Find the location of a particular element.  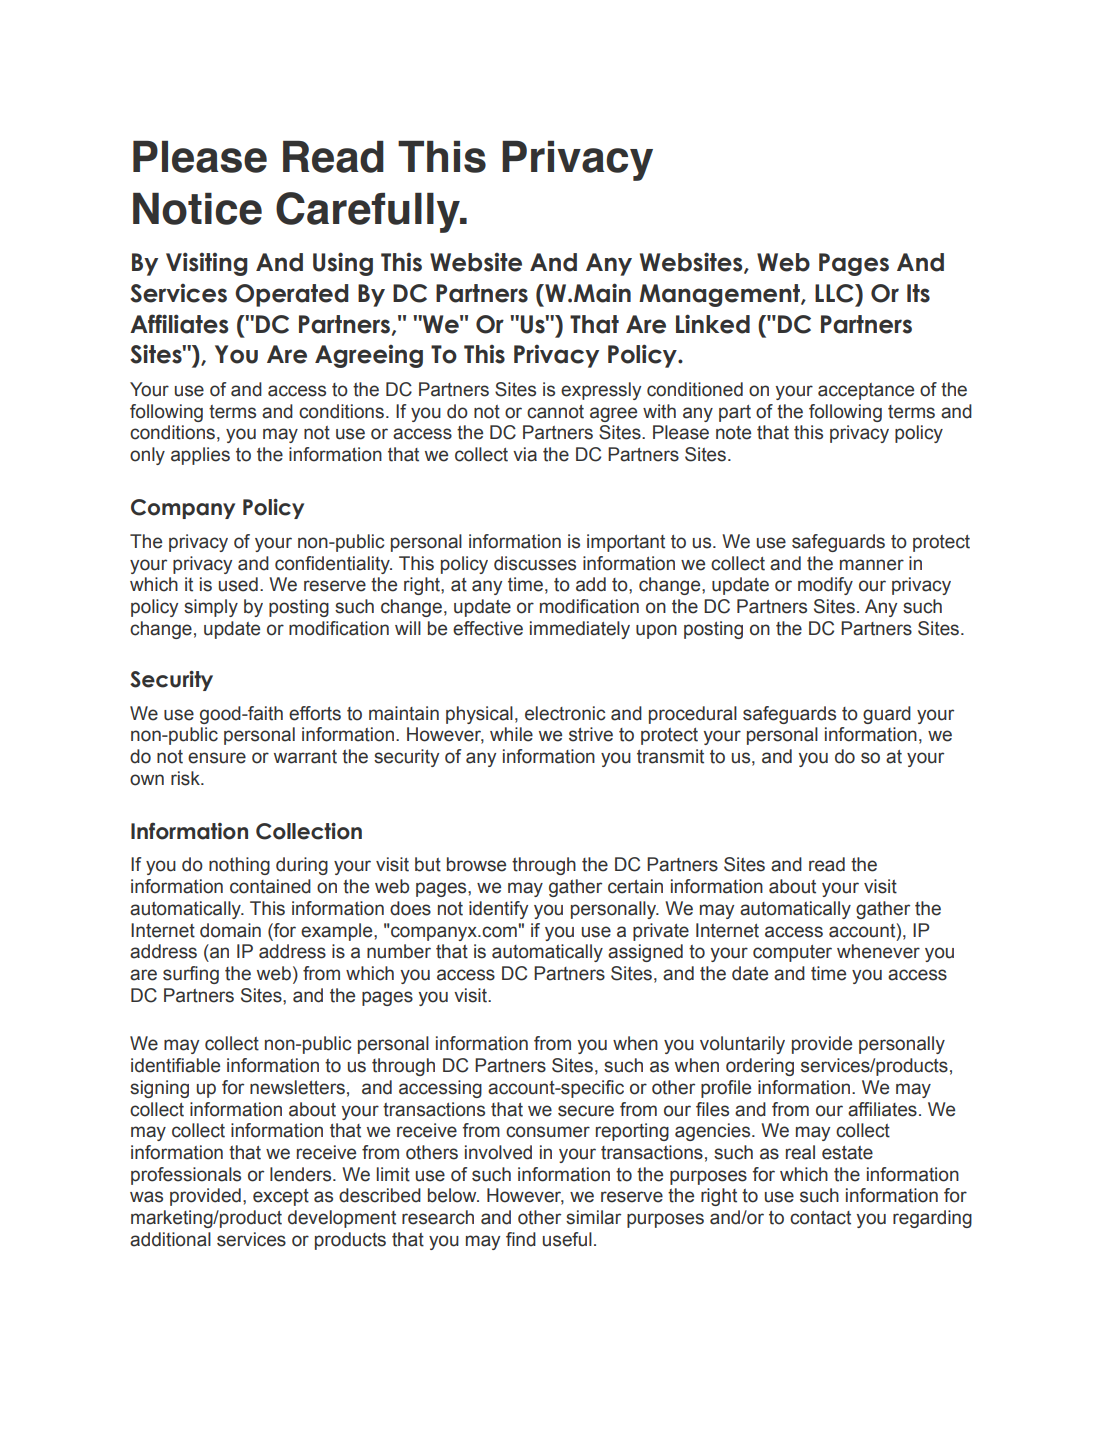

find is located at coordinates (521, 1239).
